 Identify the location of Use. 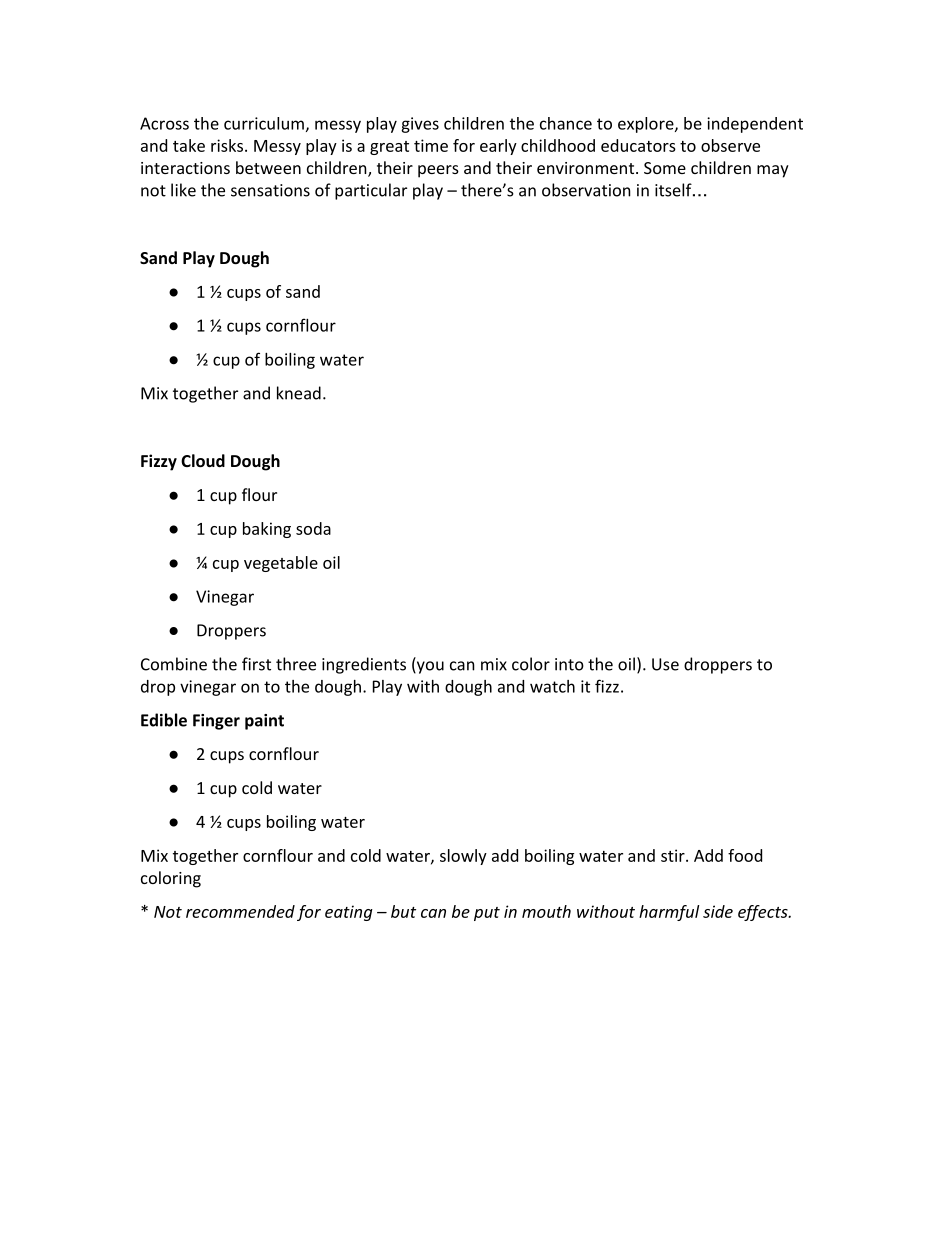
(665, 664).
